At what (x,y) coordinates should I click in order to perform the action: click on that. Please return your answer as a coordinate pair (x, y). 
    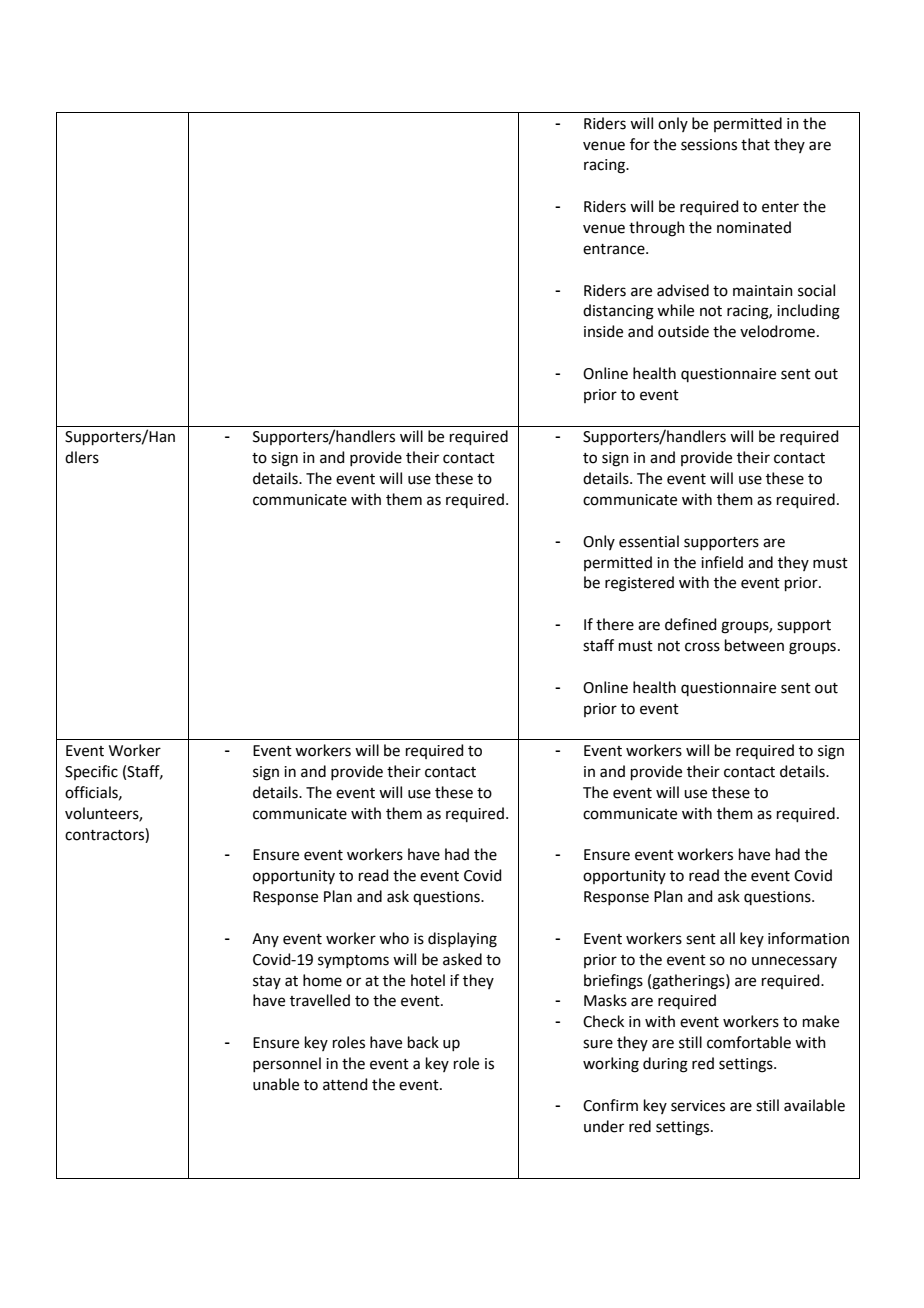
    Looking at the image, I should click on (755, 144).
